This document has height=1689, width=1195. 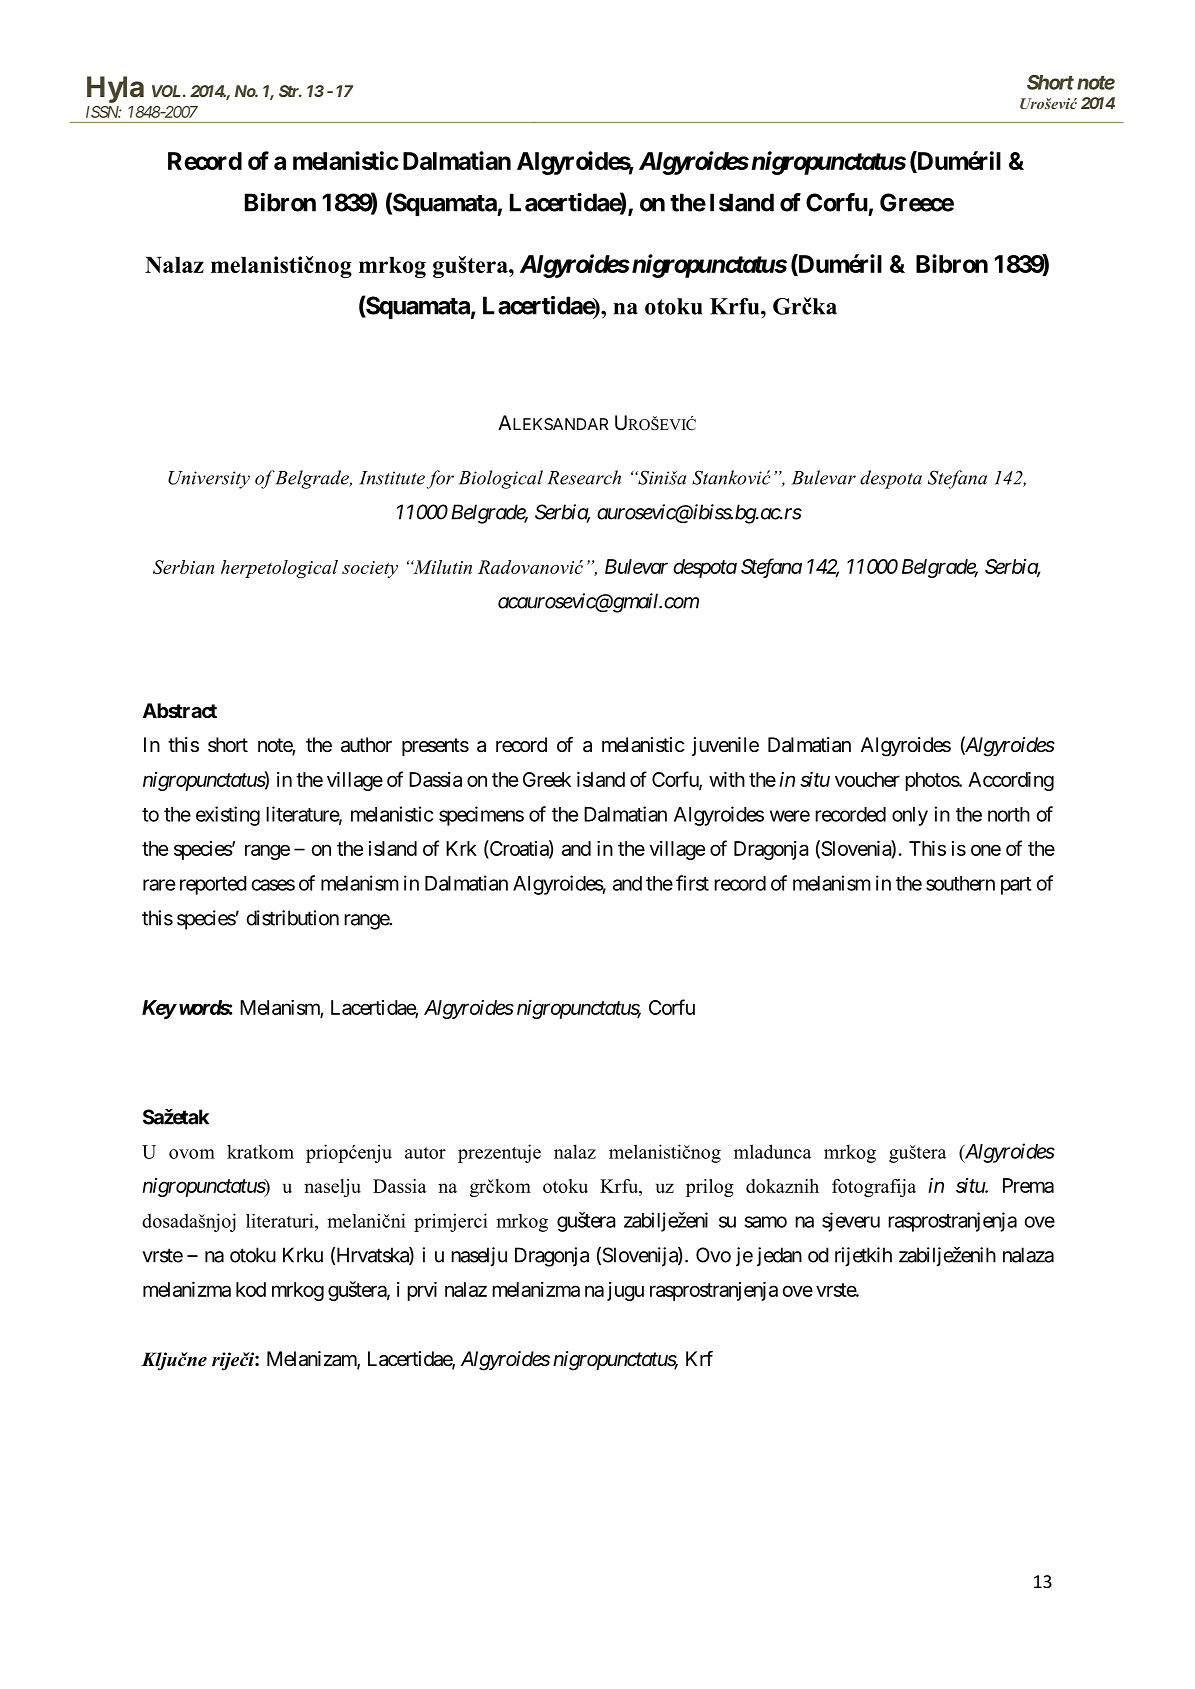 I want to click on kod, so click(x=251, y=1289).
